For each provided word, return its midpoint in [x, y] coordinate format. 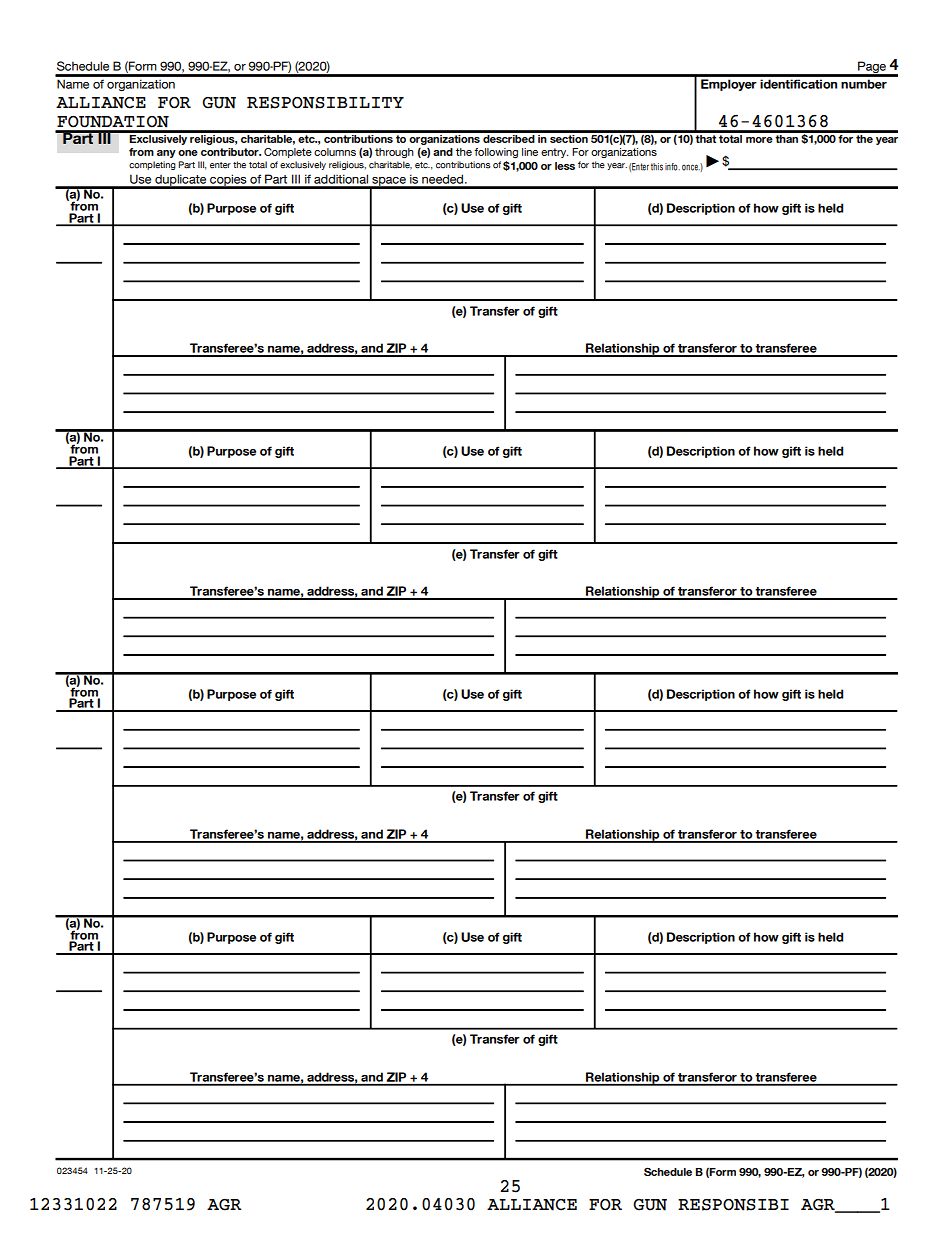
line [530, 152]
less [565, 166]
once [691, 167]
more [759, 140]
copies [228, 181]
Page [872, 68]
